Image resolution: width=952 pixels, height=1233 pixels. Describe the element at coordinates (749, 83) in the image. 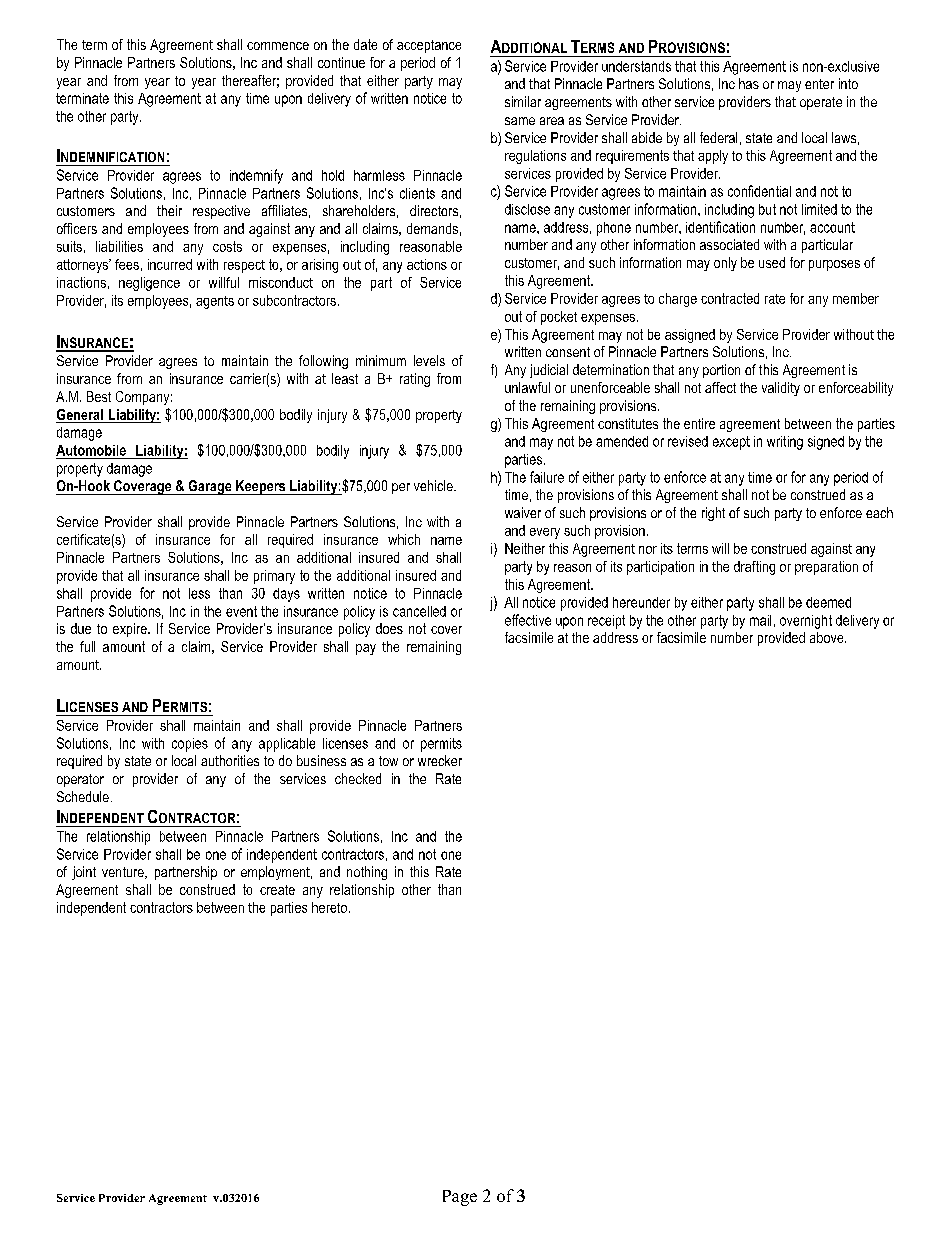

I see `has` at that location.
